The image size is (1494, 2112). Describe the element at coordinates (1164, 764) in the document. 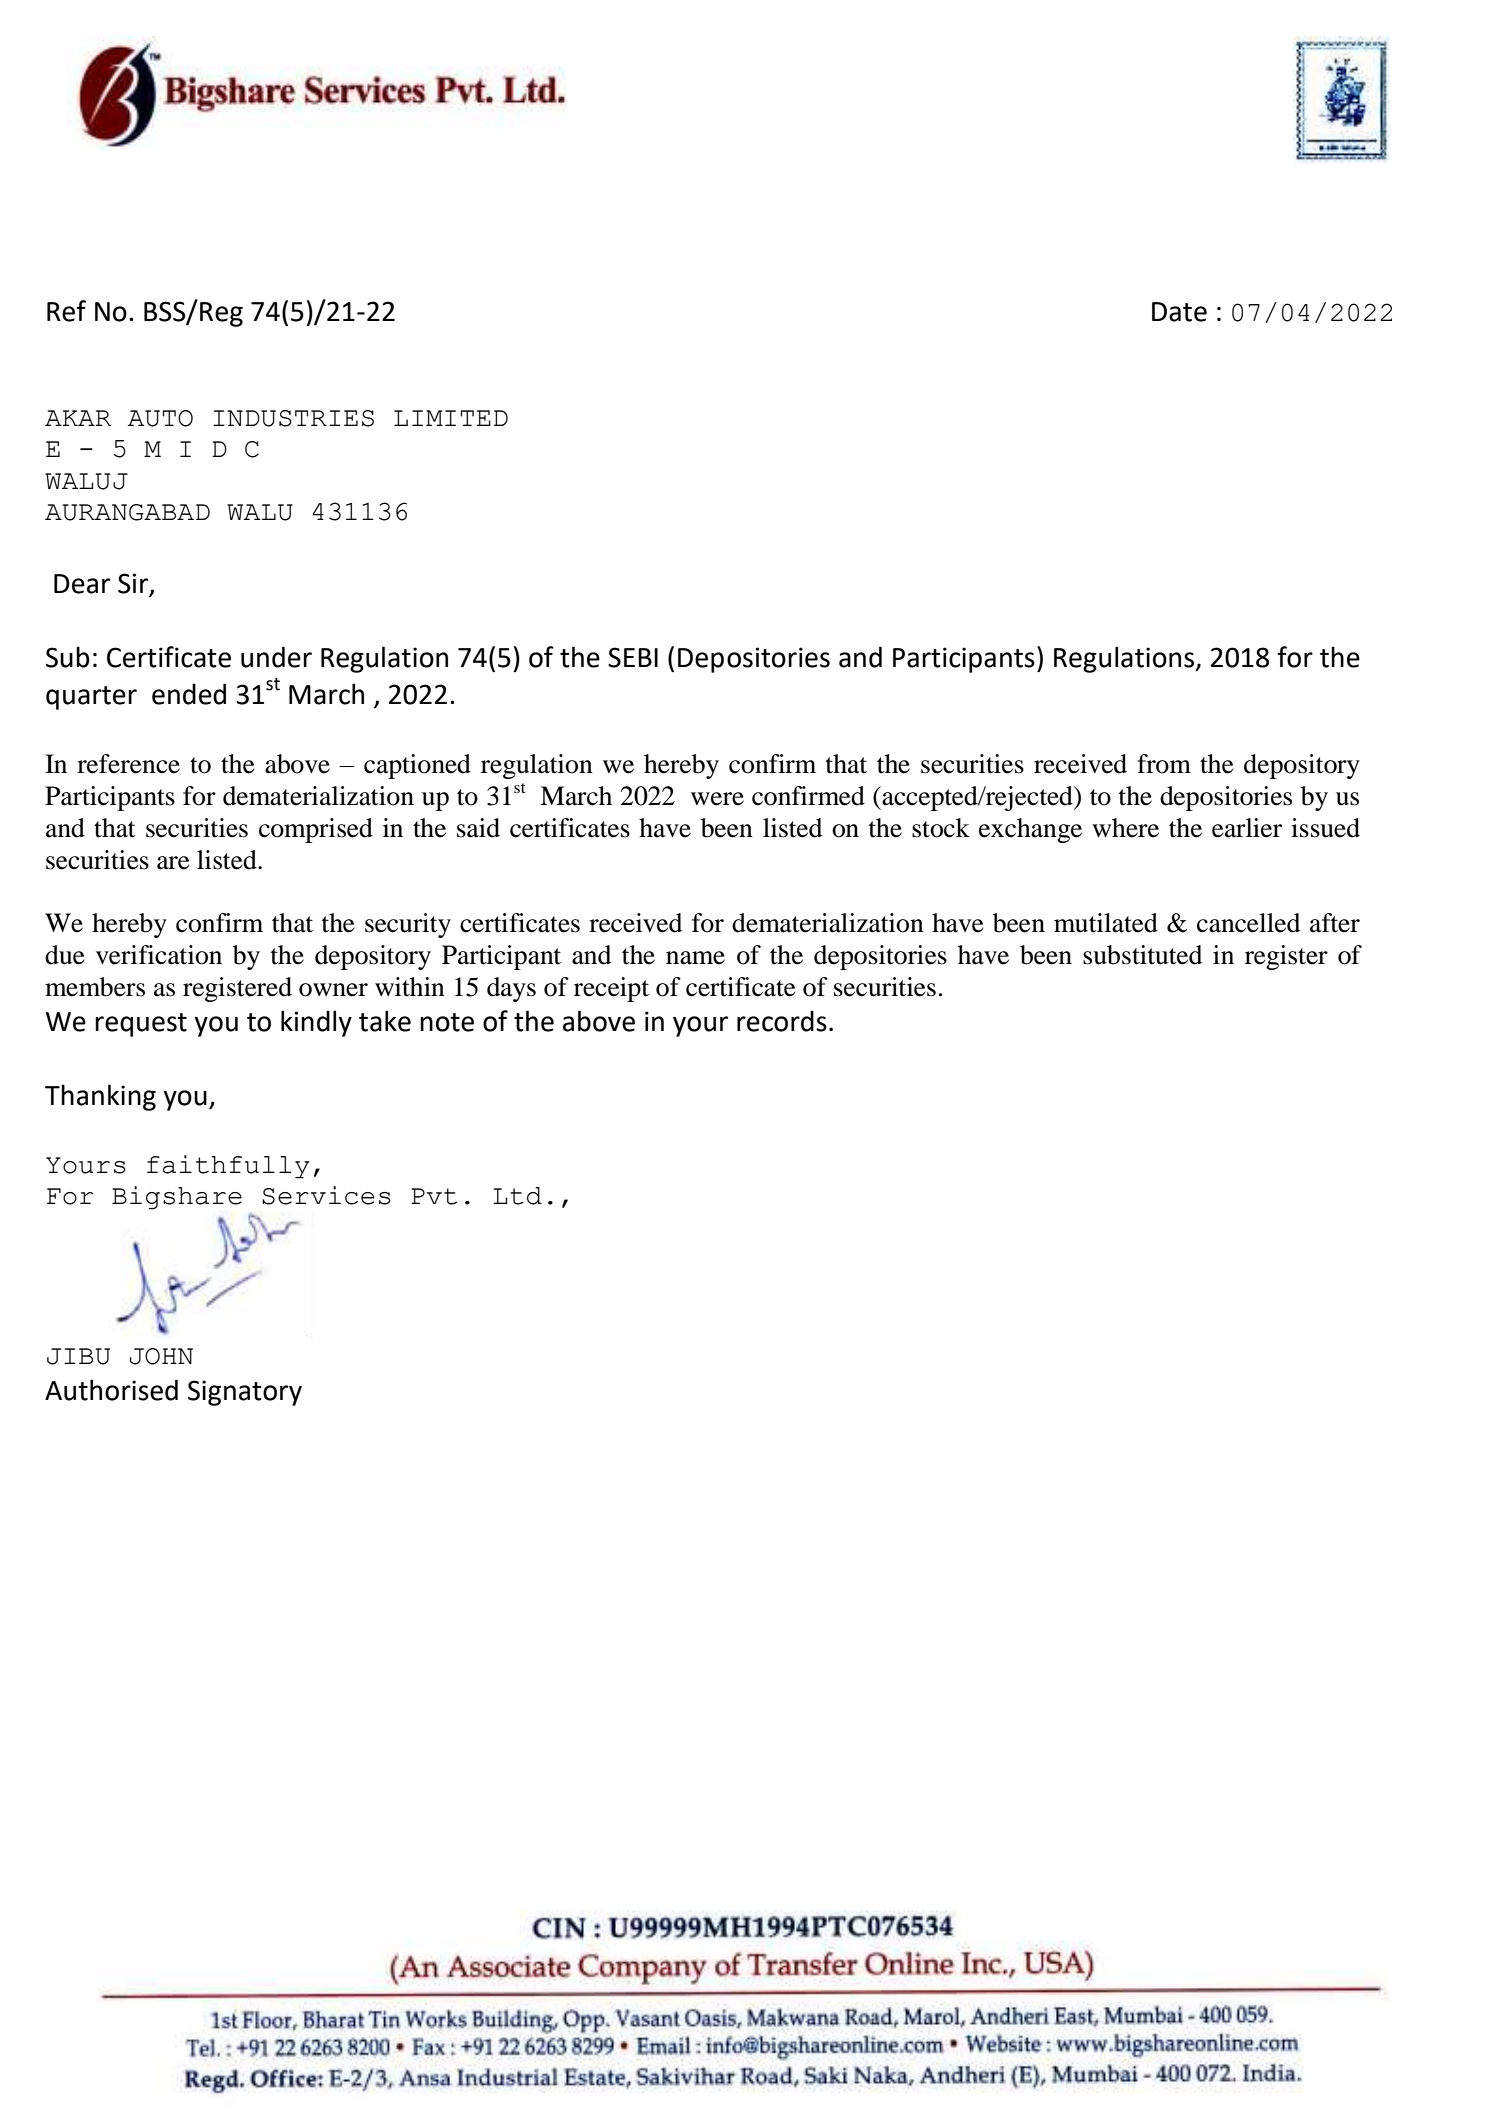

I see `from` at that location.
